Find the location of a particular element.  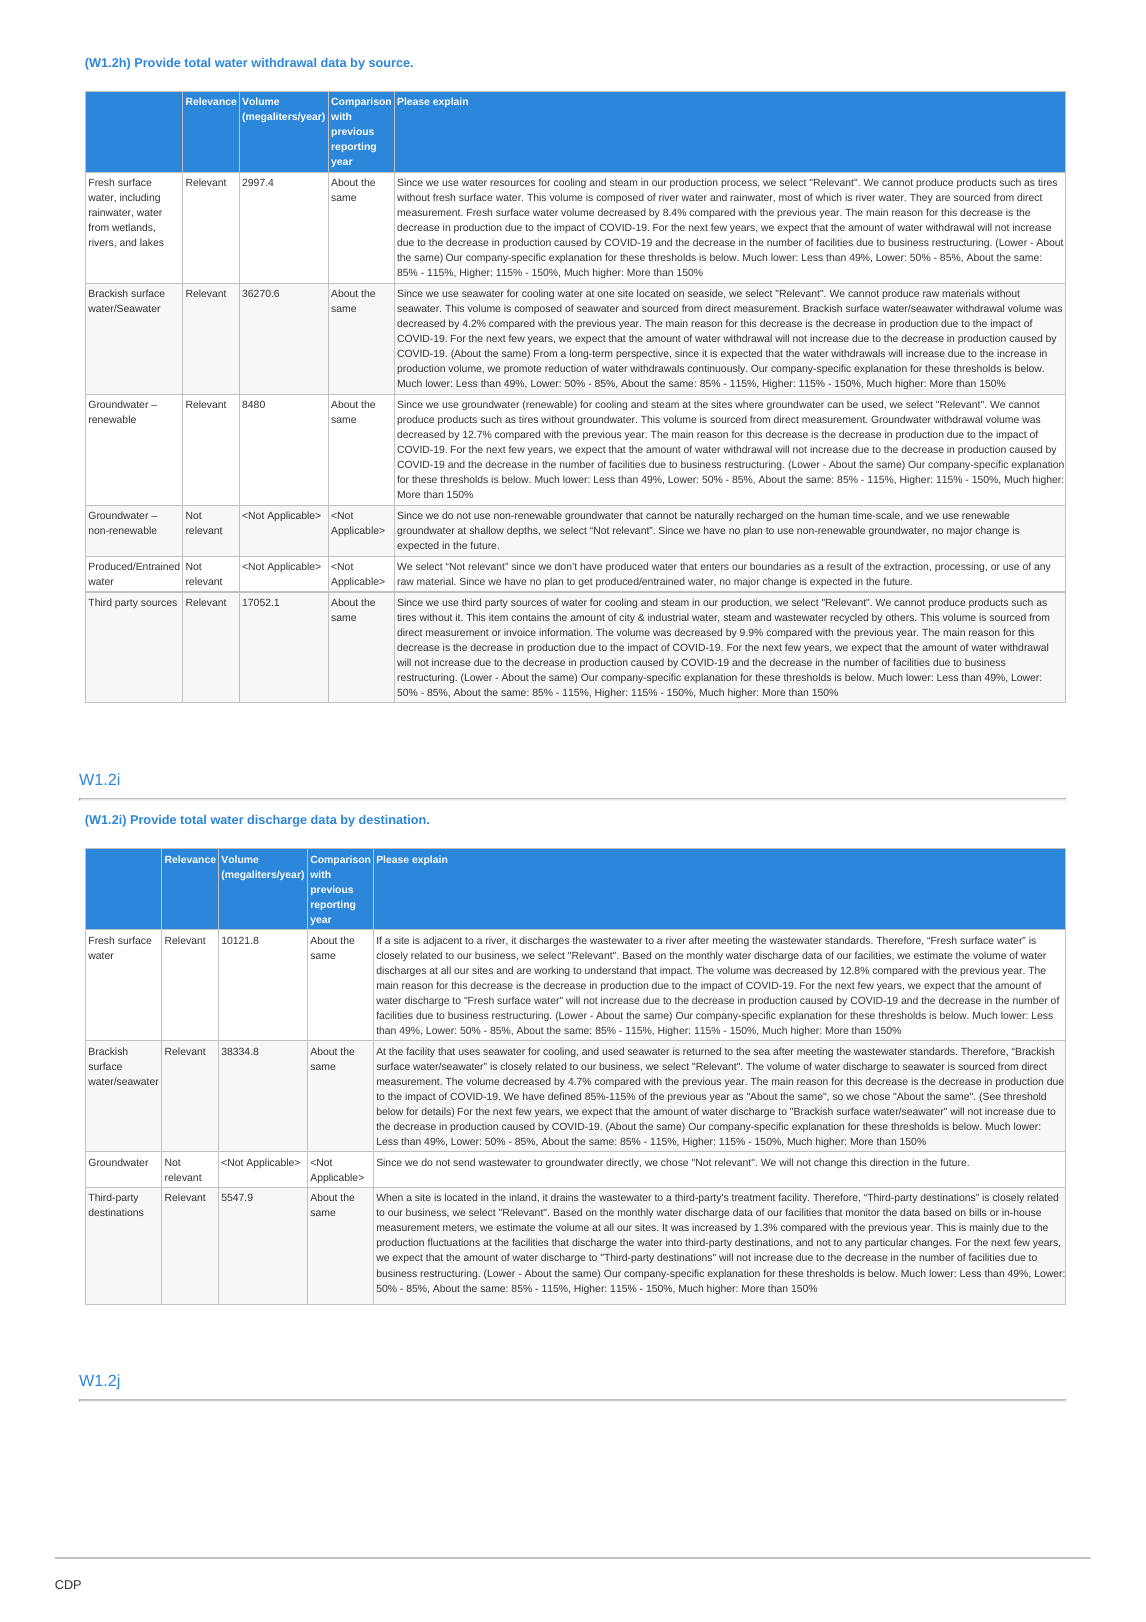

particular is located at coordinates (886, 1243).
